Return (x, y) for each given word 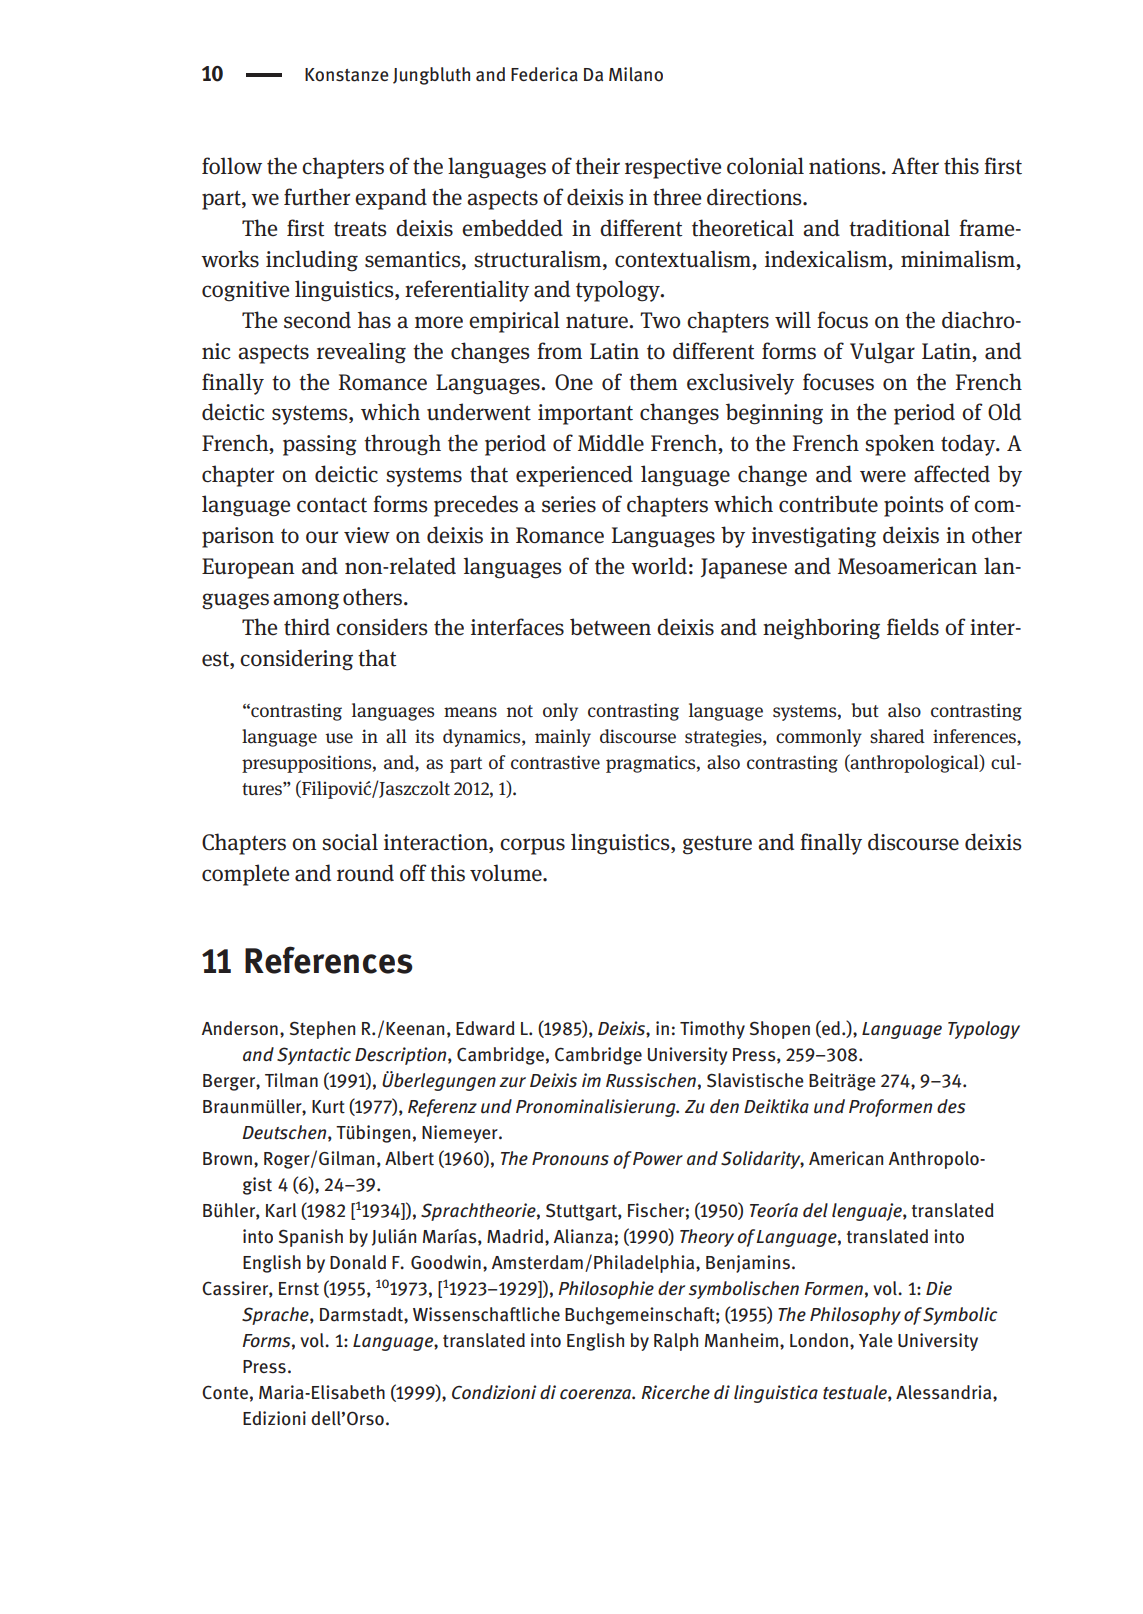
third (307, 627)
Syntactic (314, 1056)
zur (512, 1082)
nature (598, 321)
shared (897, 736)
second (317, 320)
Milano (636, 74)
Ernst (299, 1289)
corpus (532, 846)
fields (913, 627)
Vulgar (882, 353)
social (350, 842)
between (610, 627)
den (724, 1106)
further (317, 197)
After (915, 166)
